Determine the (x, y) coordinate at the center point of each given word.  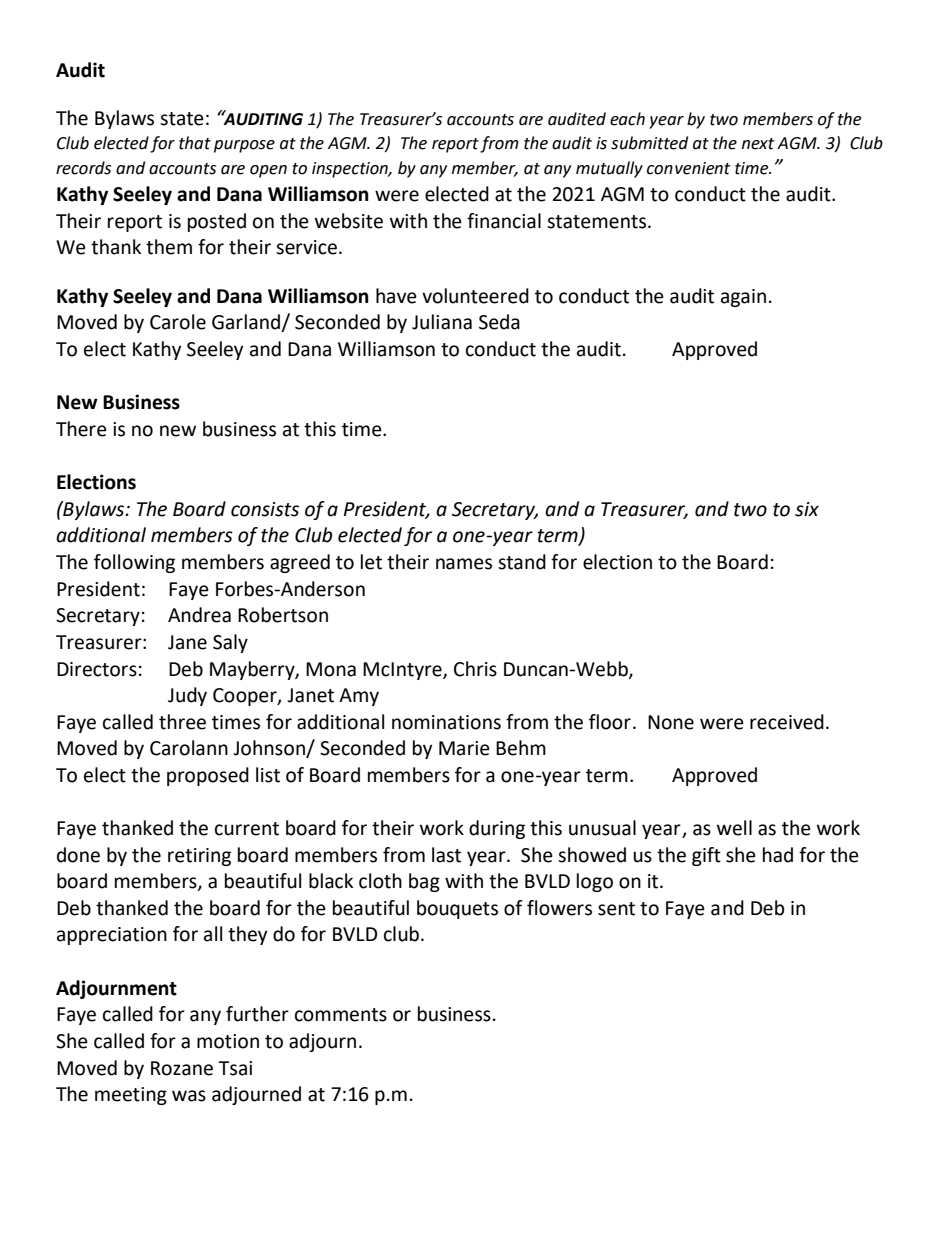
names (464, 564)
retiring (199, 857)
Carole (178, 322)
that (195, 143)
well (734, 828)
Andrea (199, 615)
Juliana (442, 322)
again (743, 298)
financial (504, 221)
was (189, 1096)
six (807, 509)
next (758, 144)
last (446, 855)
